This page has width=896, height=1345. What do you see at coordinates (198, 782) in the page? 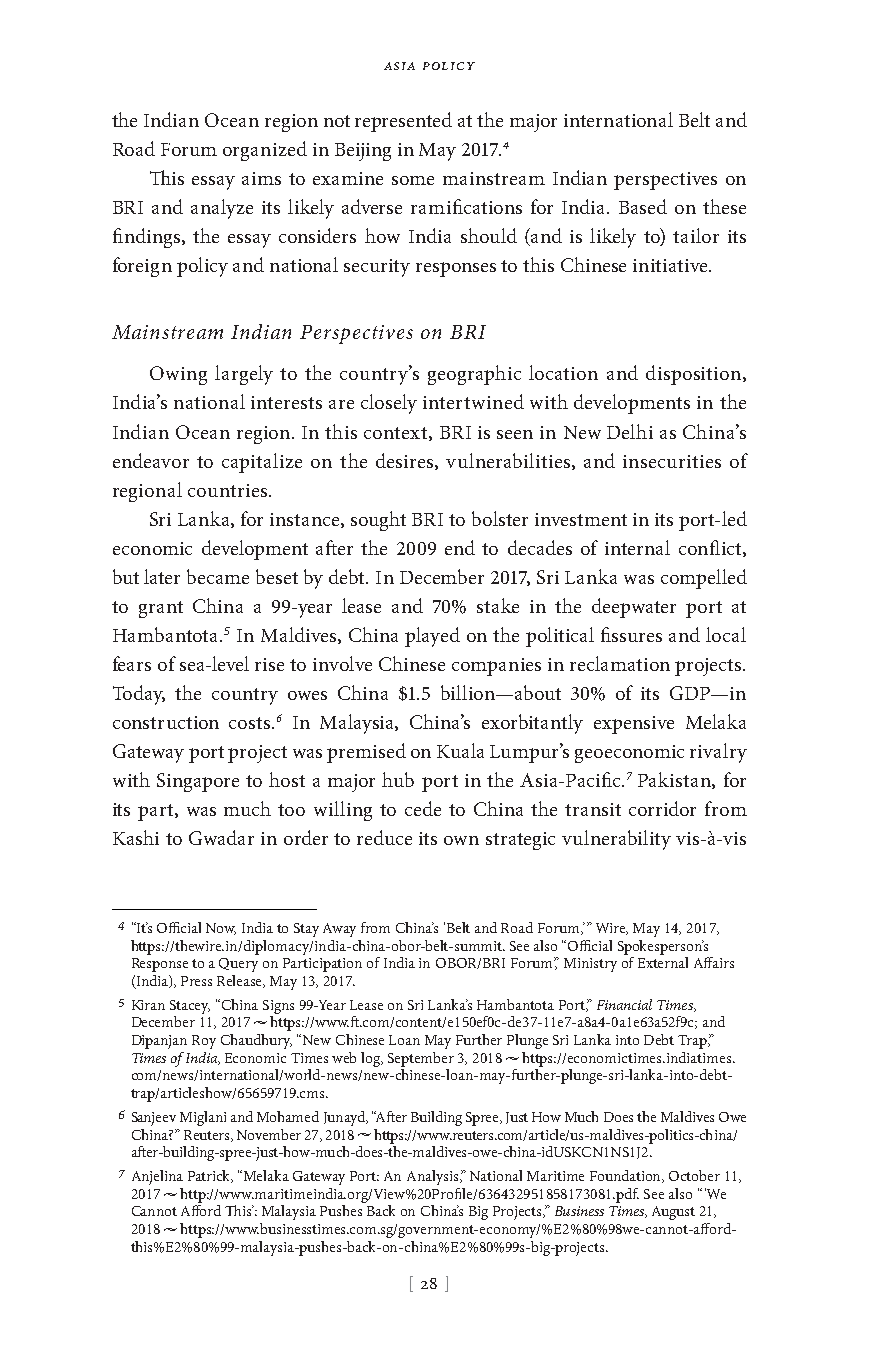
I see `Singapore` at bounding box center [198, 782].
